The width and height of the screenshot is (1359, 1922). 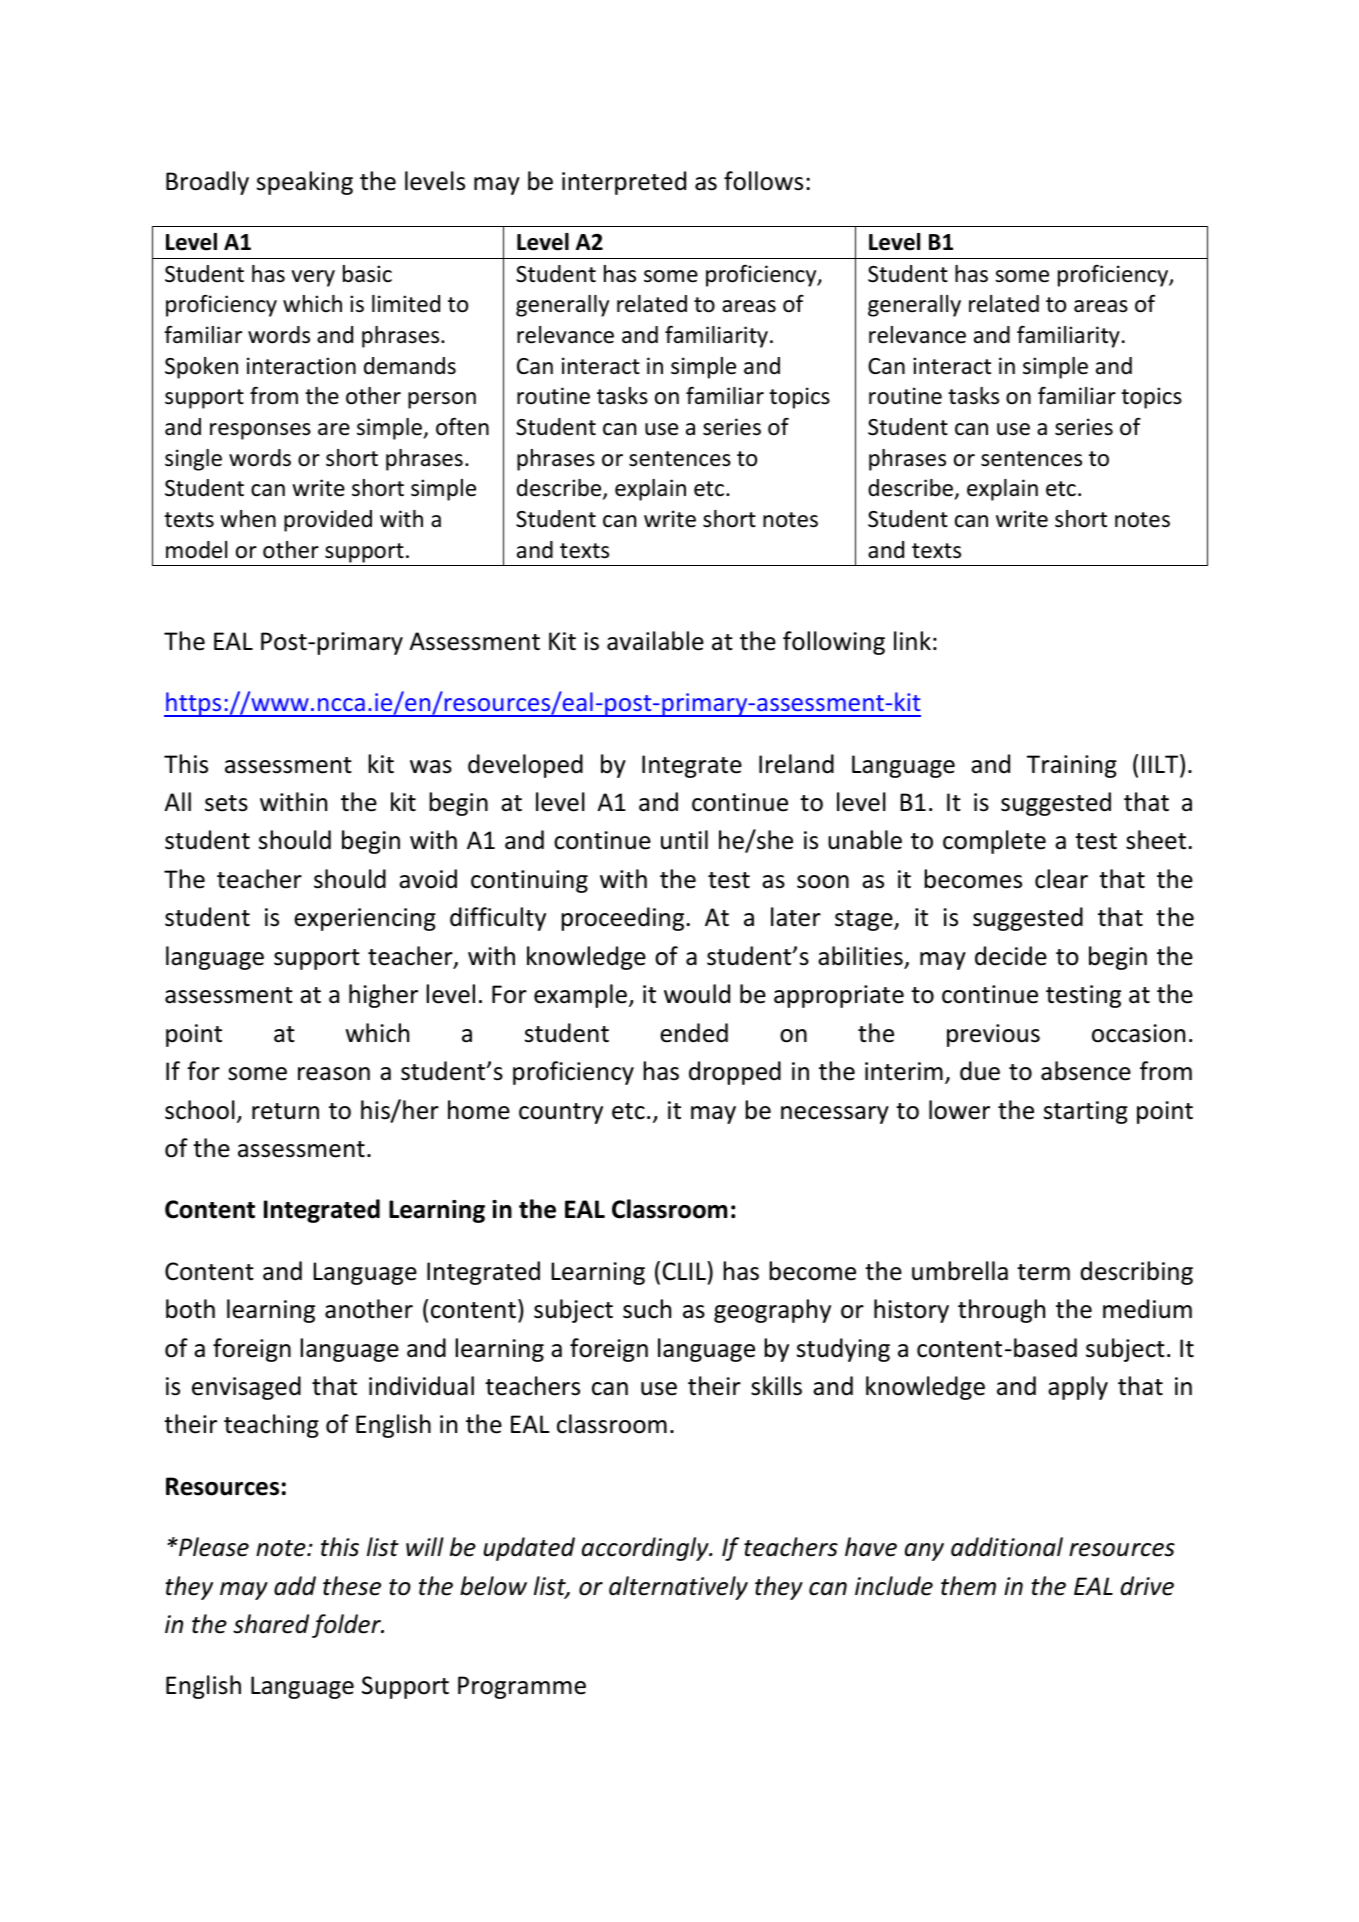 What do you see at coordinates (1011, 956) in the screenshot?
I see `decide` at bounding box center [1011, 956].
